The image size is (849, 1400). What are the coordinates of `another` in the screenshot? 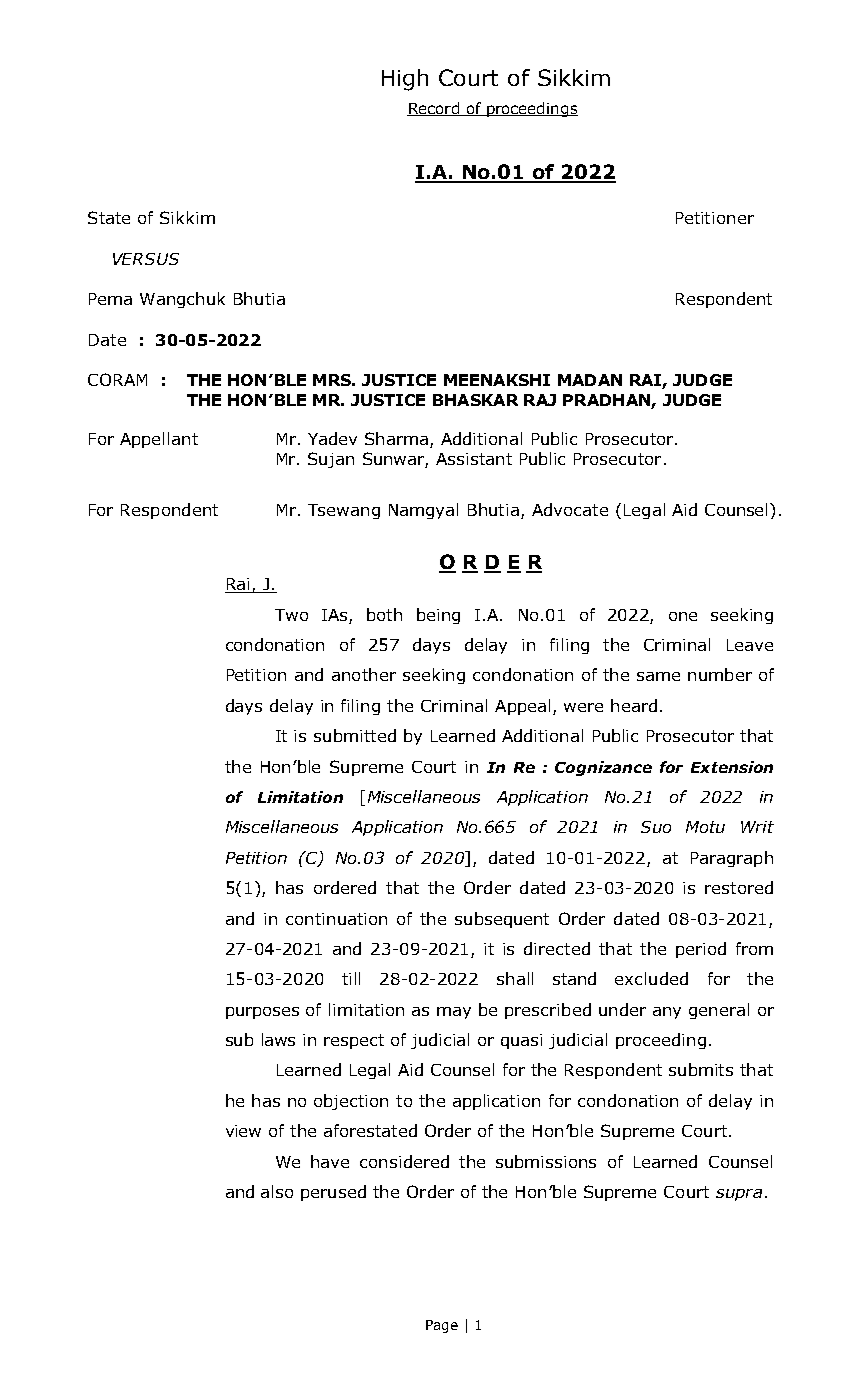 It's located at (364, 674).
